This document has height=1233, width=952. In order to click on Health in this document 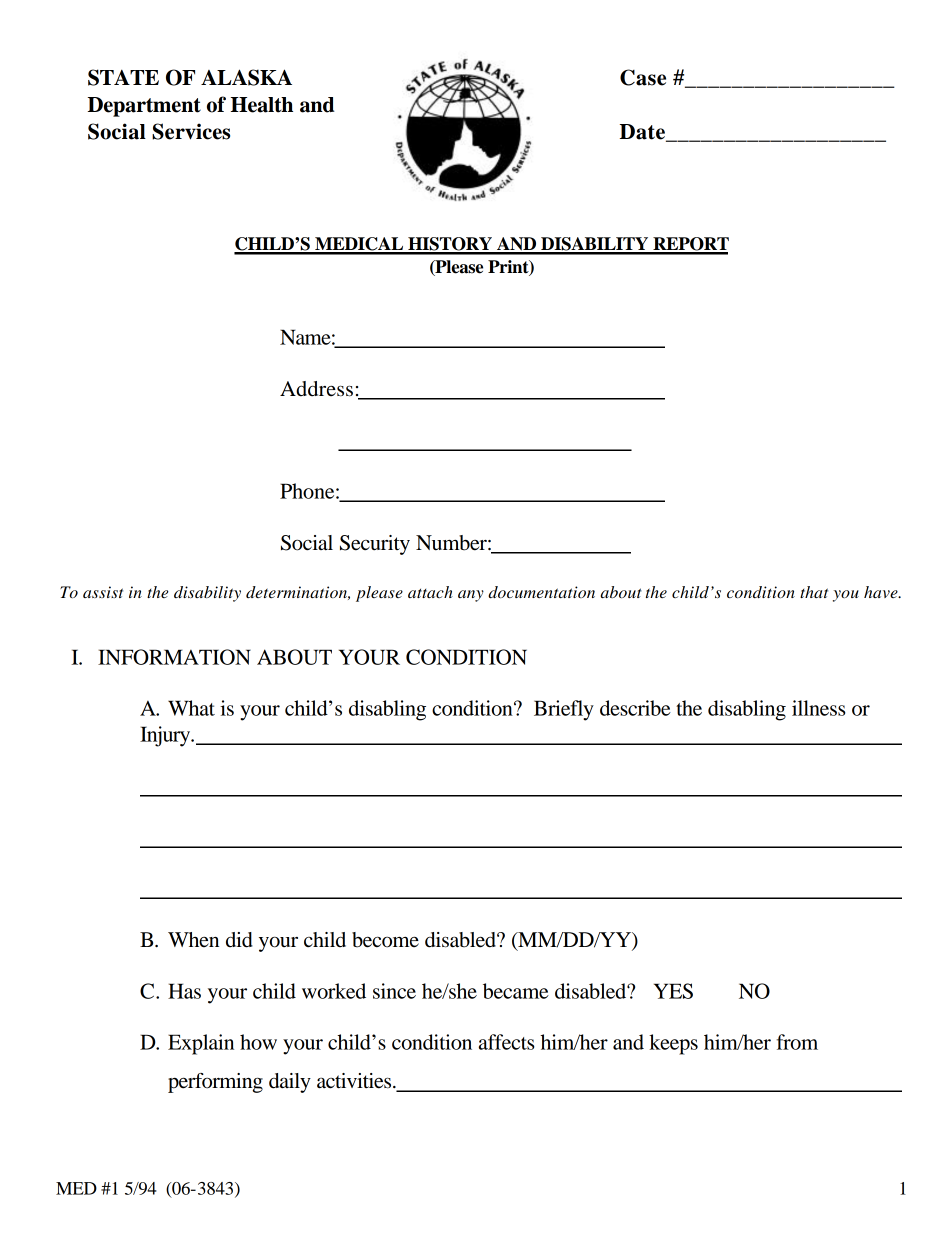, I will do `click(262, 105)`.
